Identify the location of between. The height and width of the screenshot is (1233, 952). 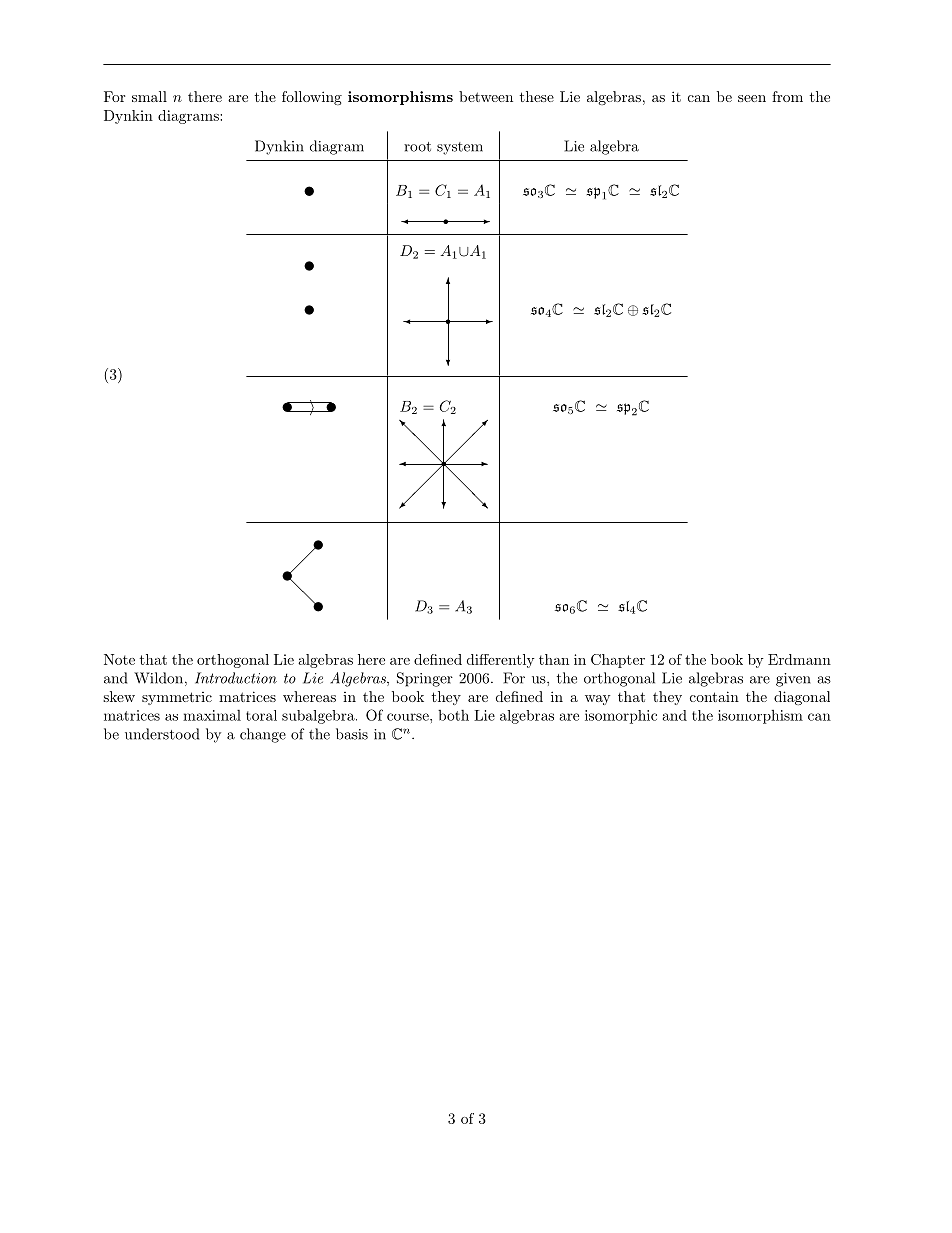
(486, 96).
